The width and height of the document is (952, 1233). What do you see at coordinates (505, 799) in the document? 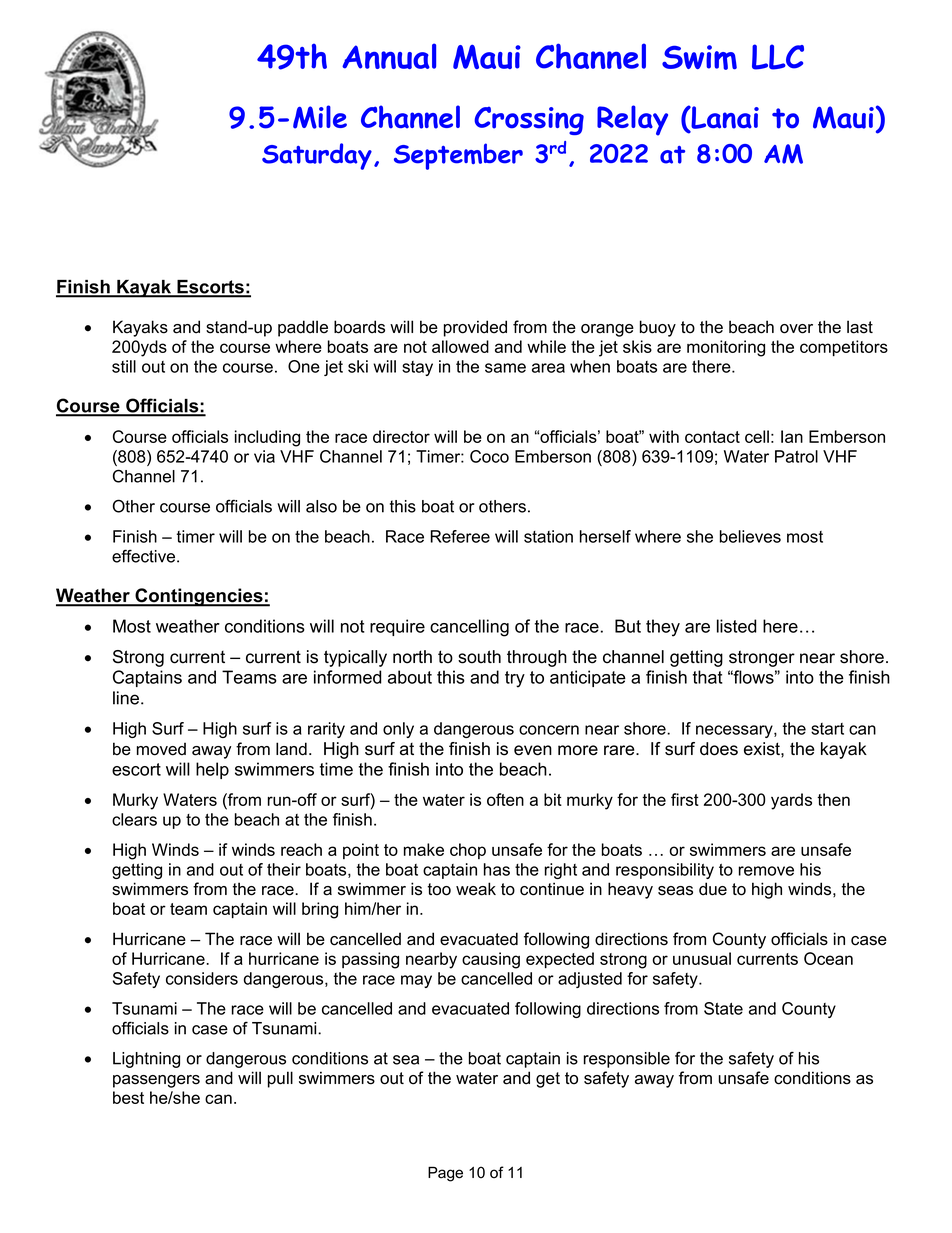
I see `often` at bounding box center [505, 799].
